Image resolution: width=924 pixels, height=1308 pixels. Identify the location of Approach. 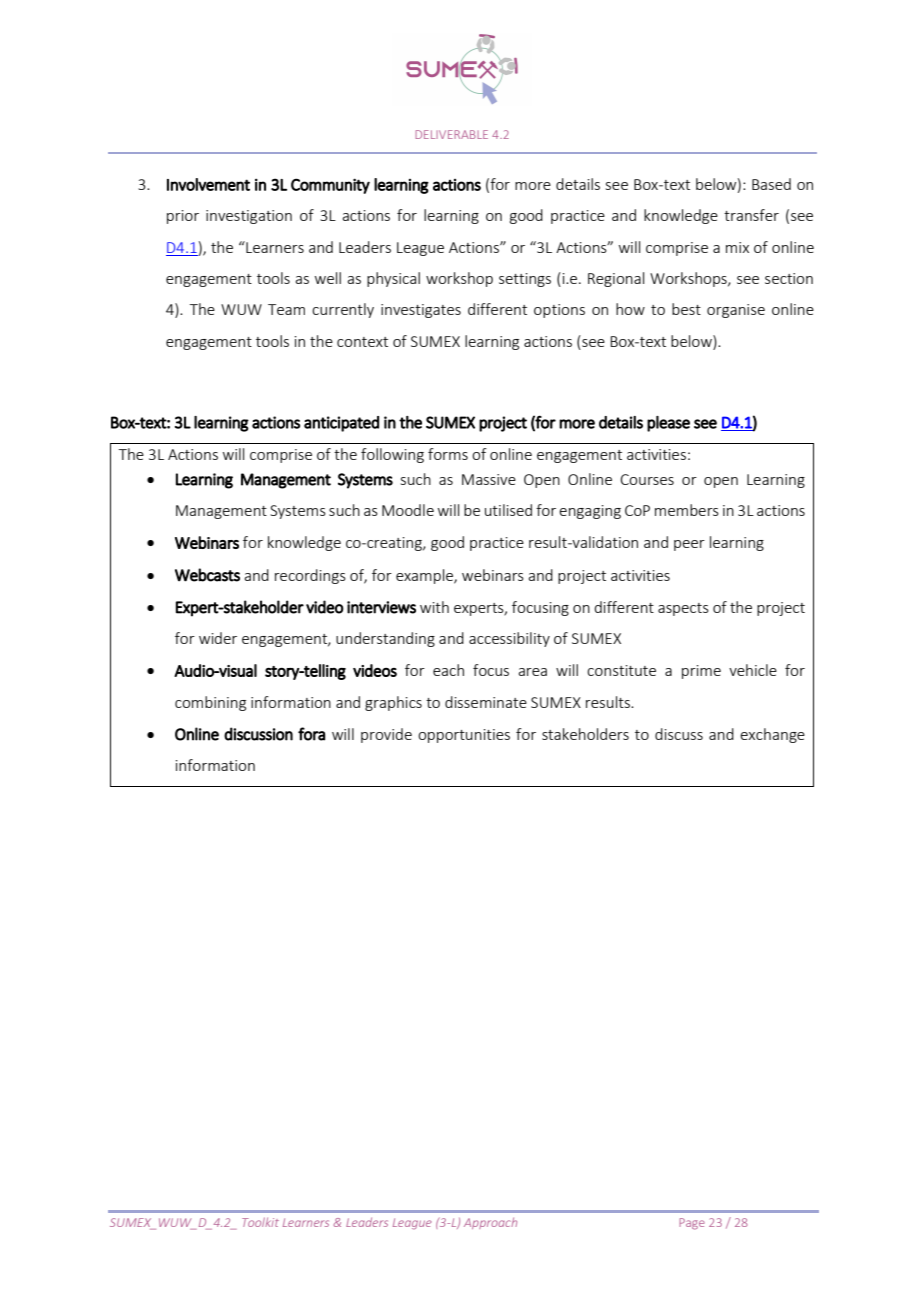
(490, 1223).
